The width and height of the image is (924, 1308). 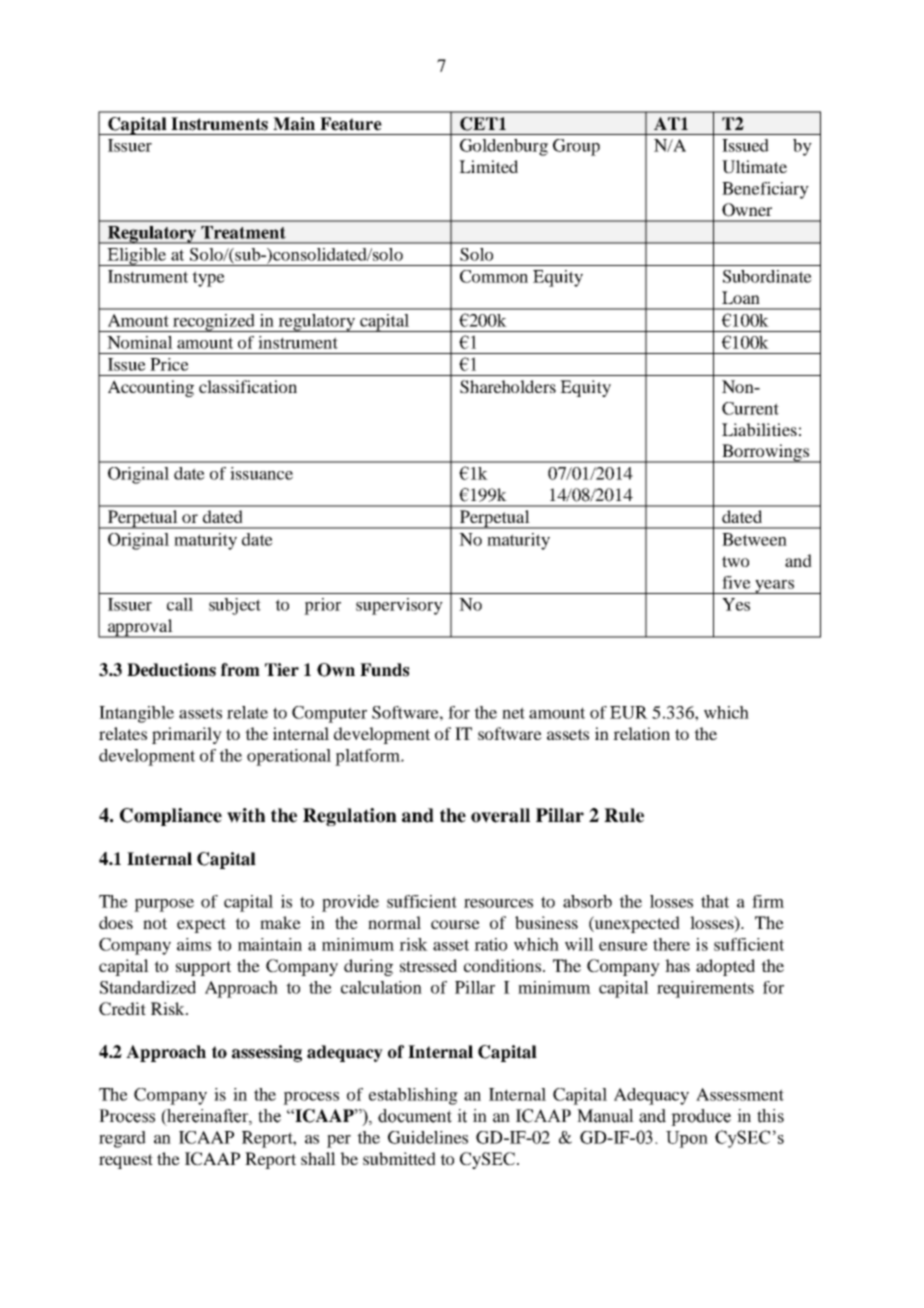 I want to click on Guidelines, so click(x=428, y=1137).
